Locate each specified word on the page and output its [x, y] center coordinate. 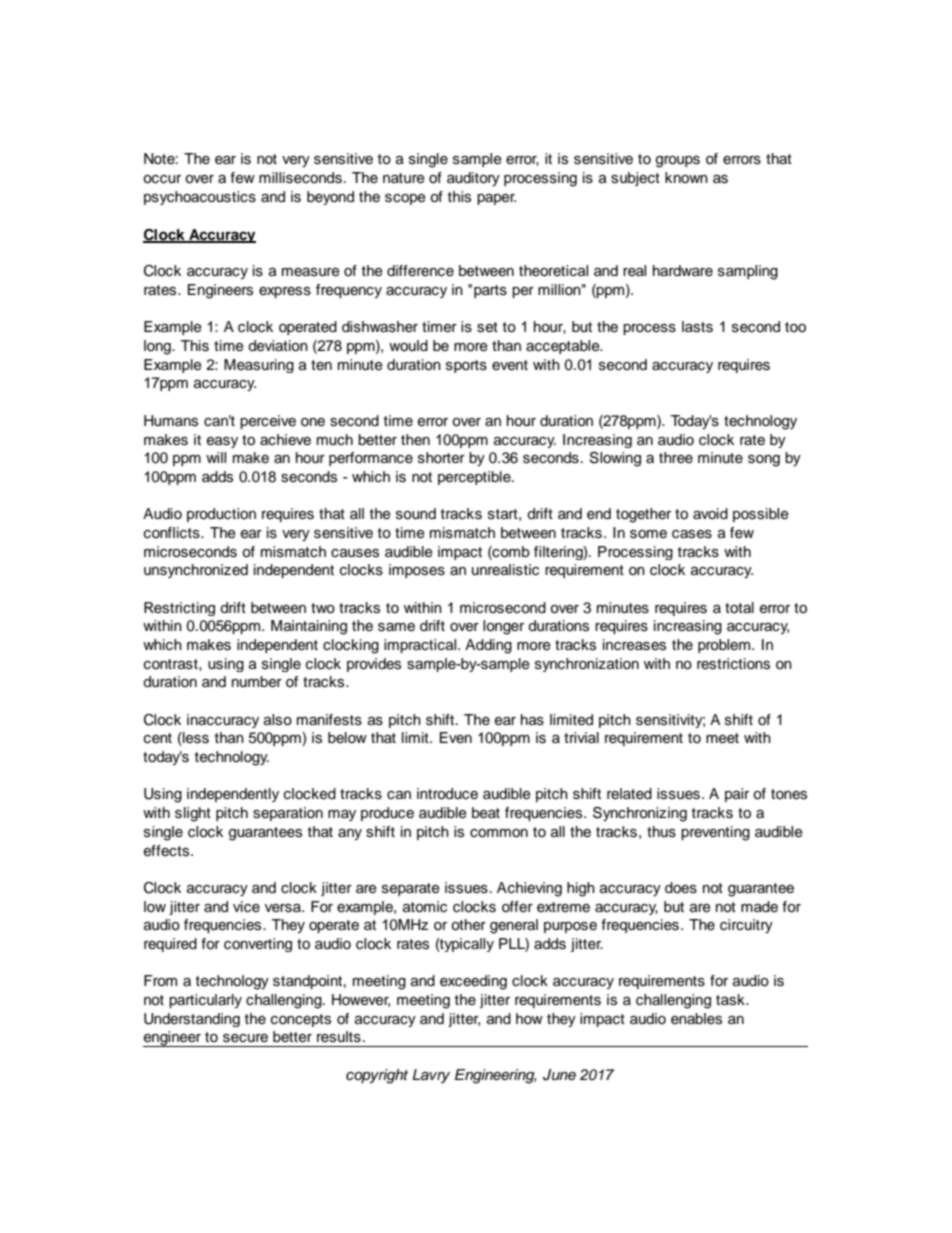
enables [696, 1019]
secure [245, 1038]
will [216, 457]
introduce [447, 794]
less [195, 739]
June [559, 1075]
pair [737, 795]
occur [162, 179]
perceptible [475, 478]
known [686, 178]
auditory [473, 179]
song [764, 461]
